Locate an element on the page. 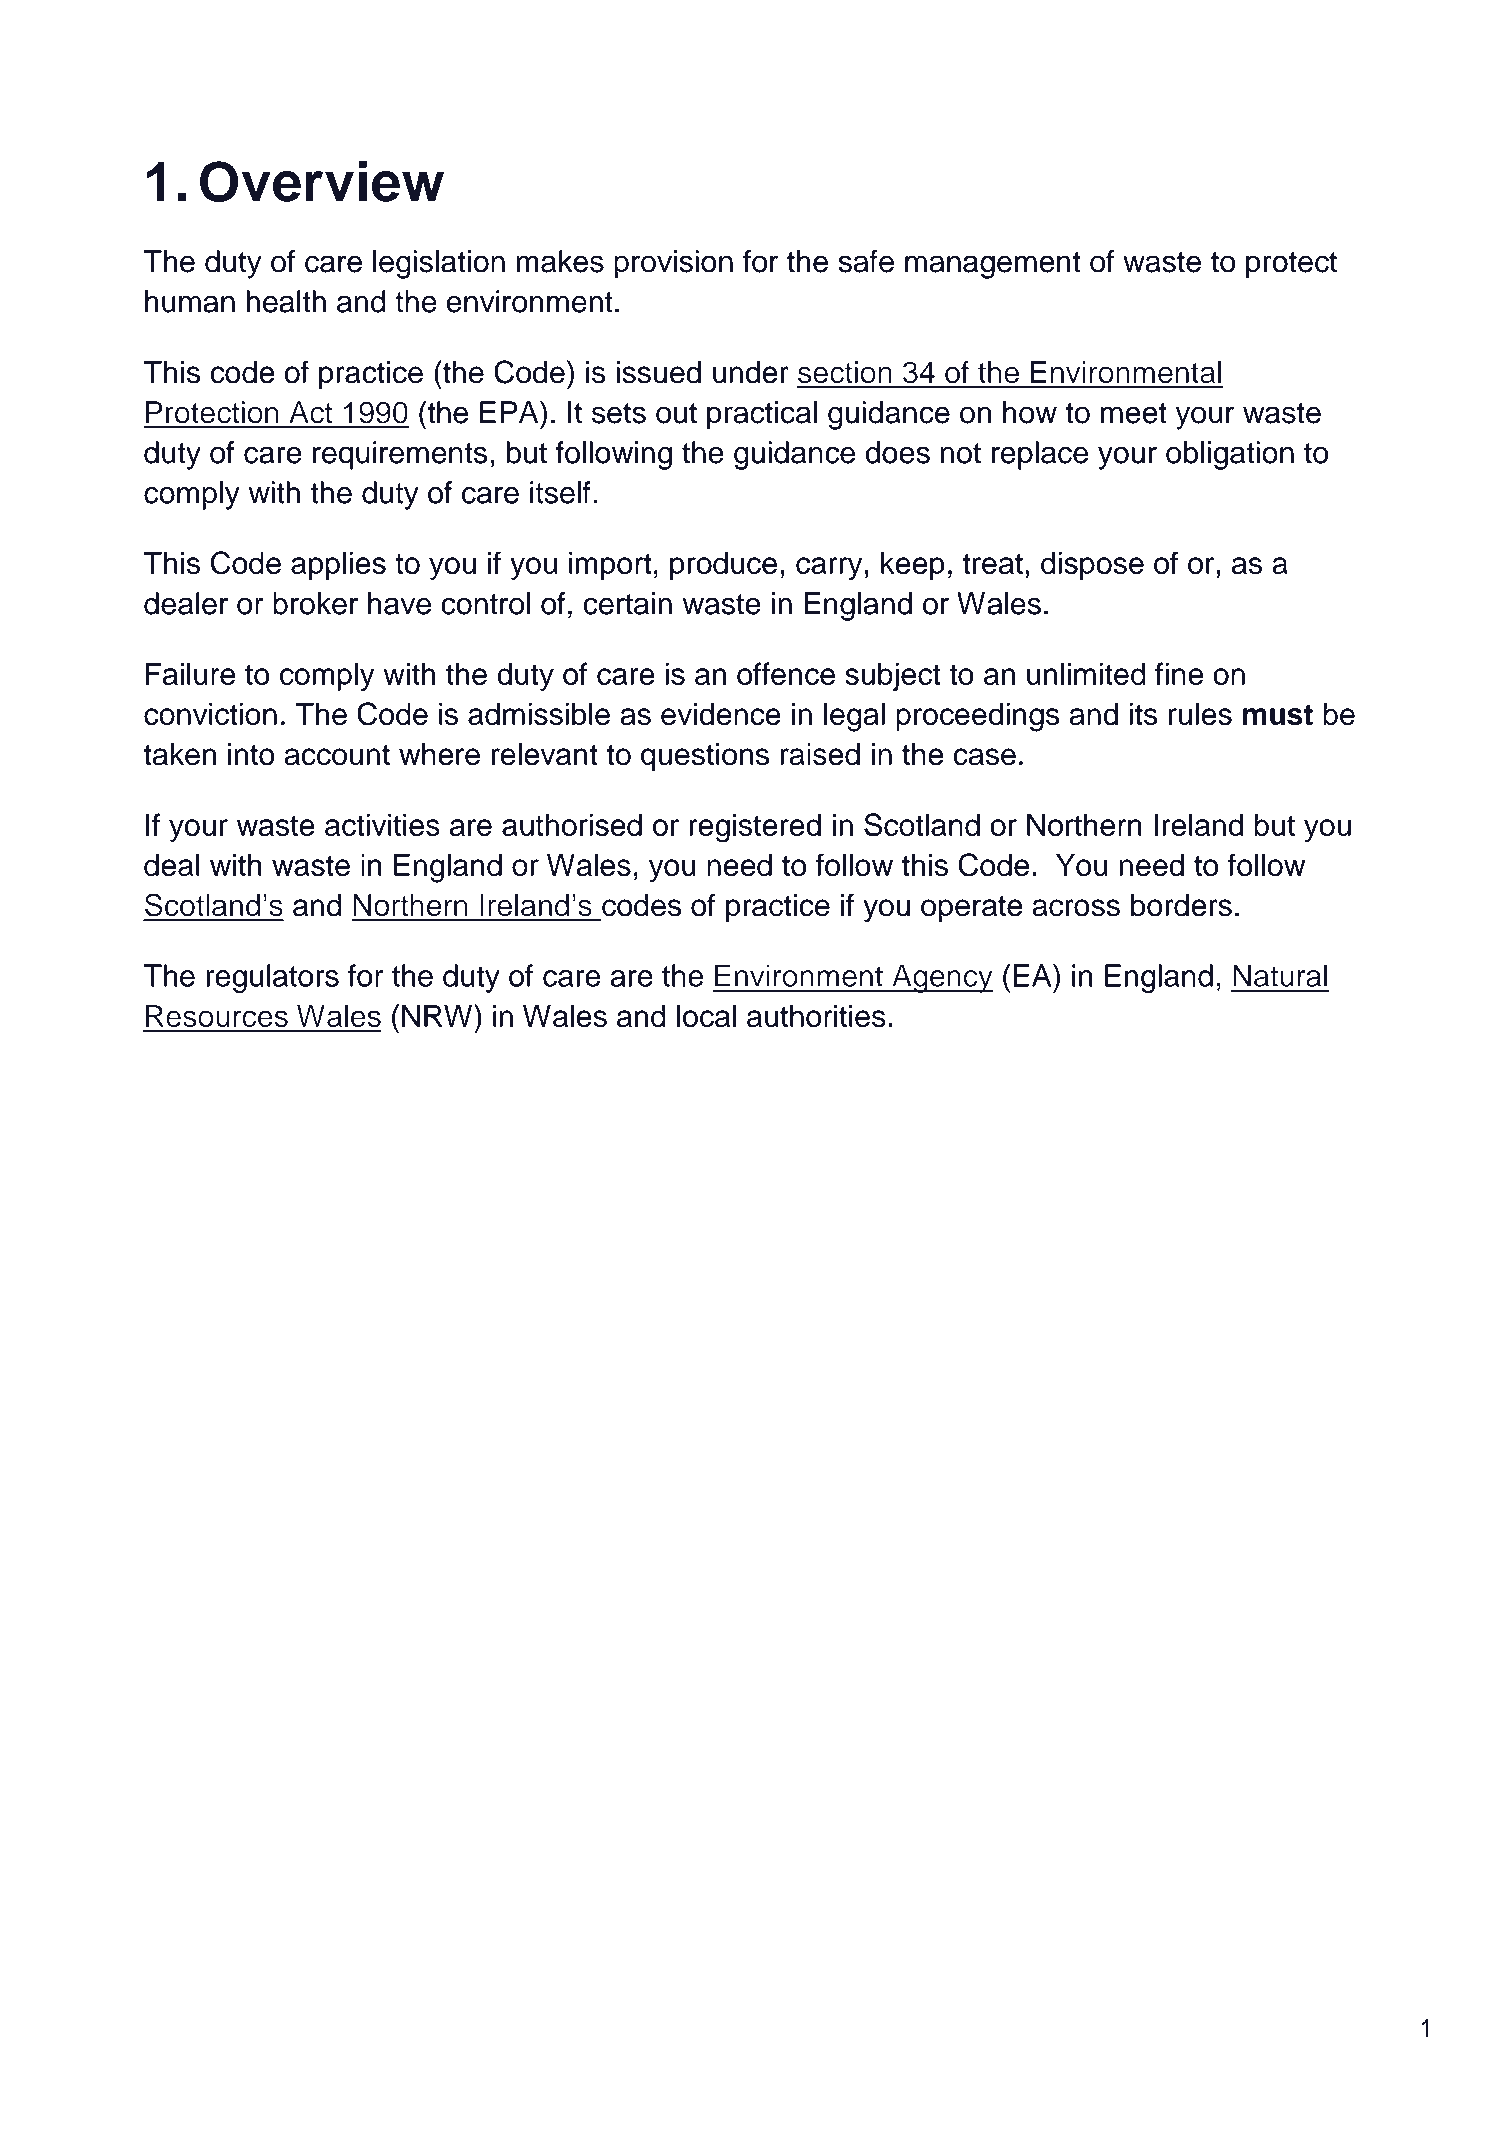  regulators is located at coordinates (272, 978).
